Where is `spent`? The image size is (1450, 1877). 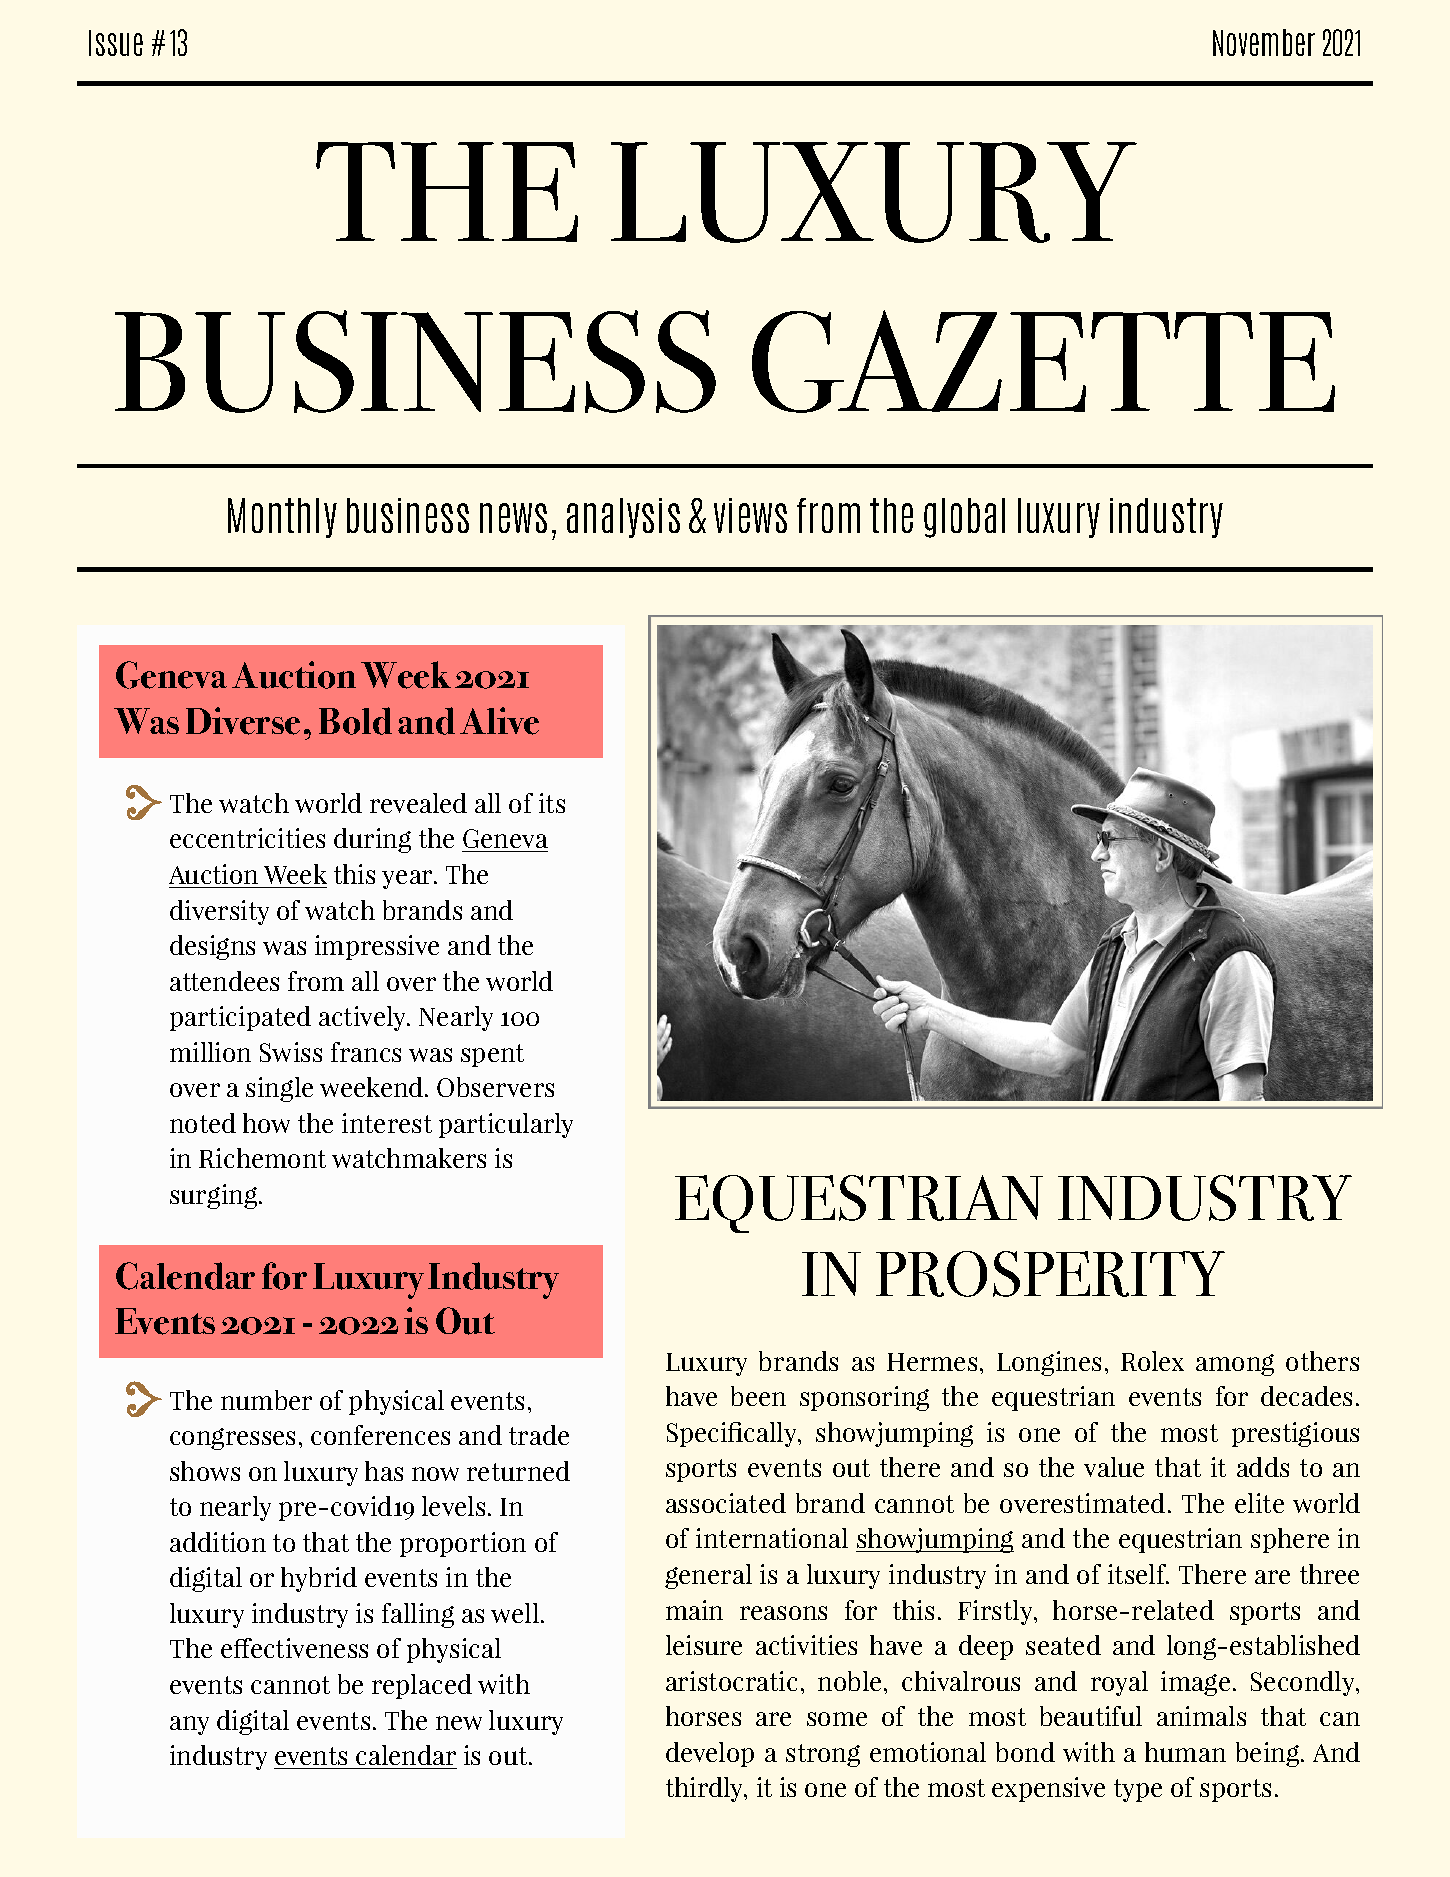 spent is located at coordinates (492, 1055).
